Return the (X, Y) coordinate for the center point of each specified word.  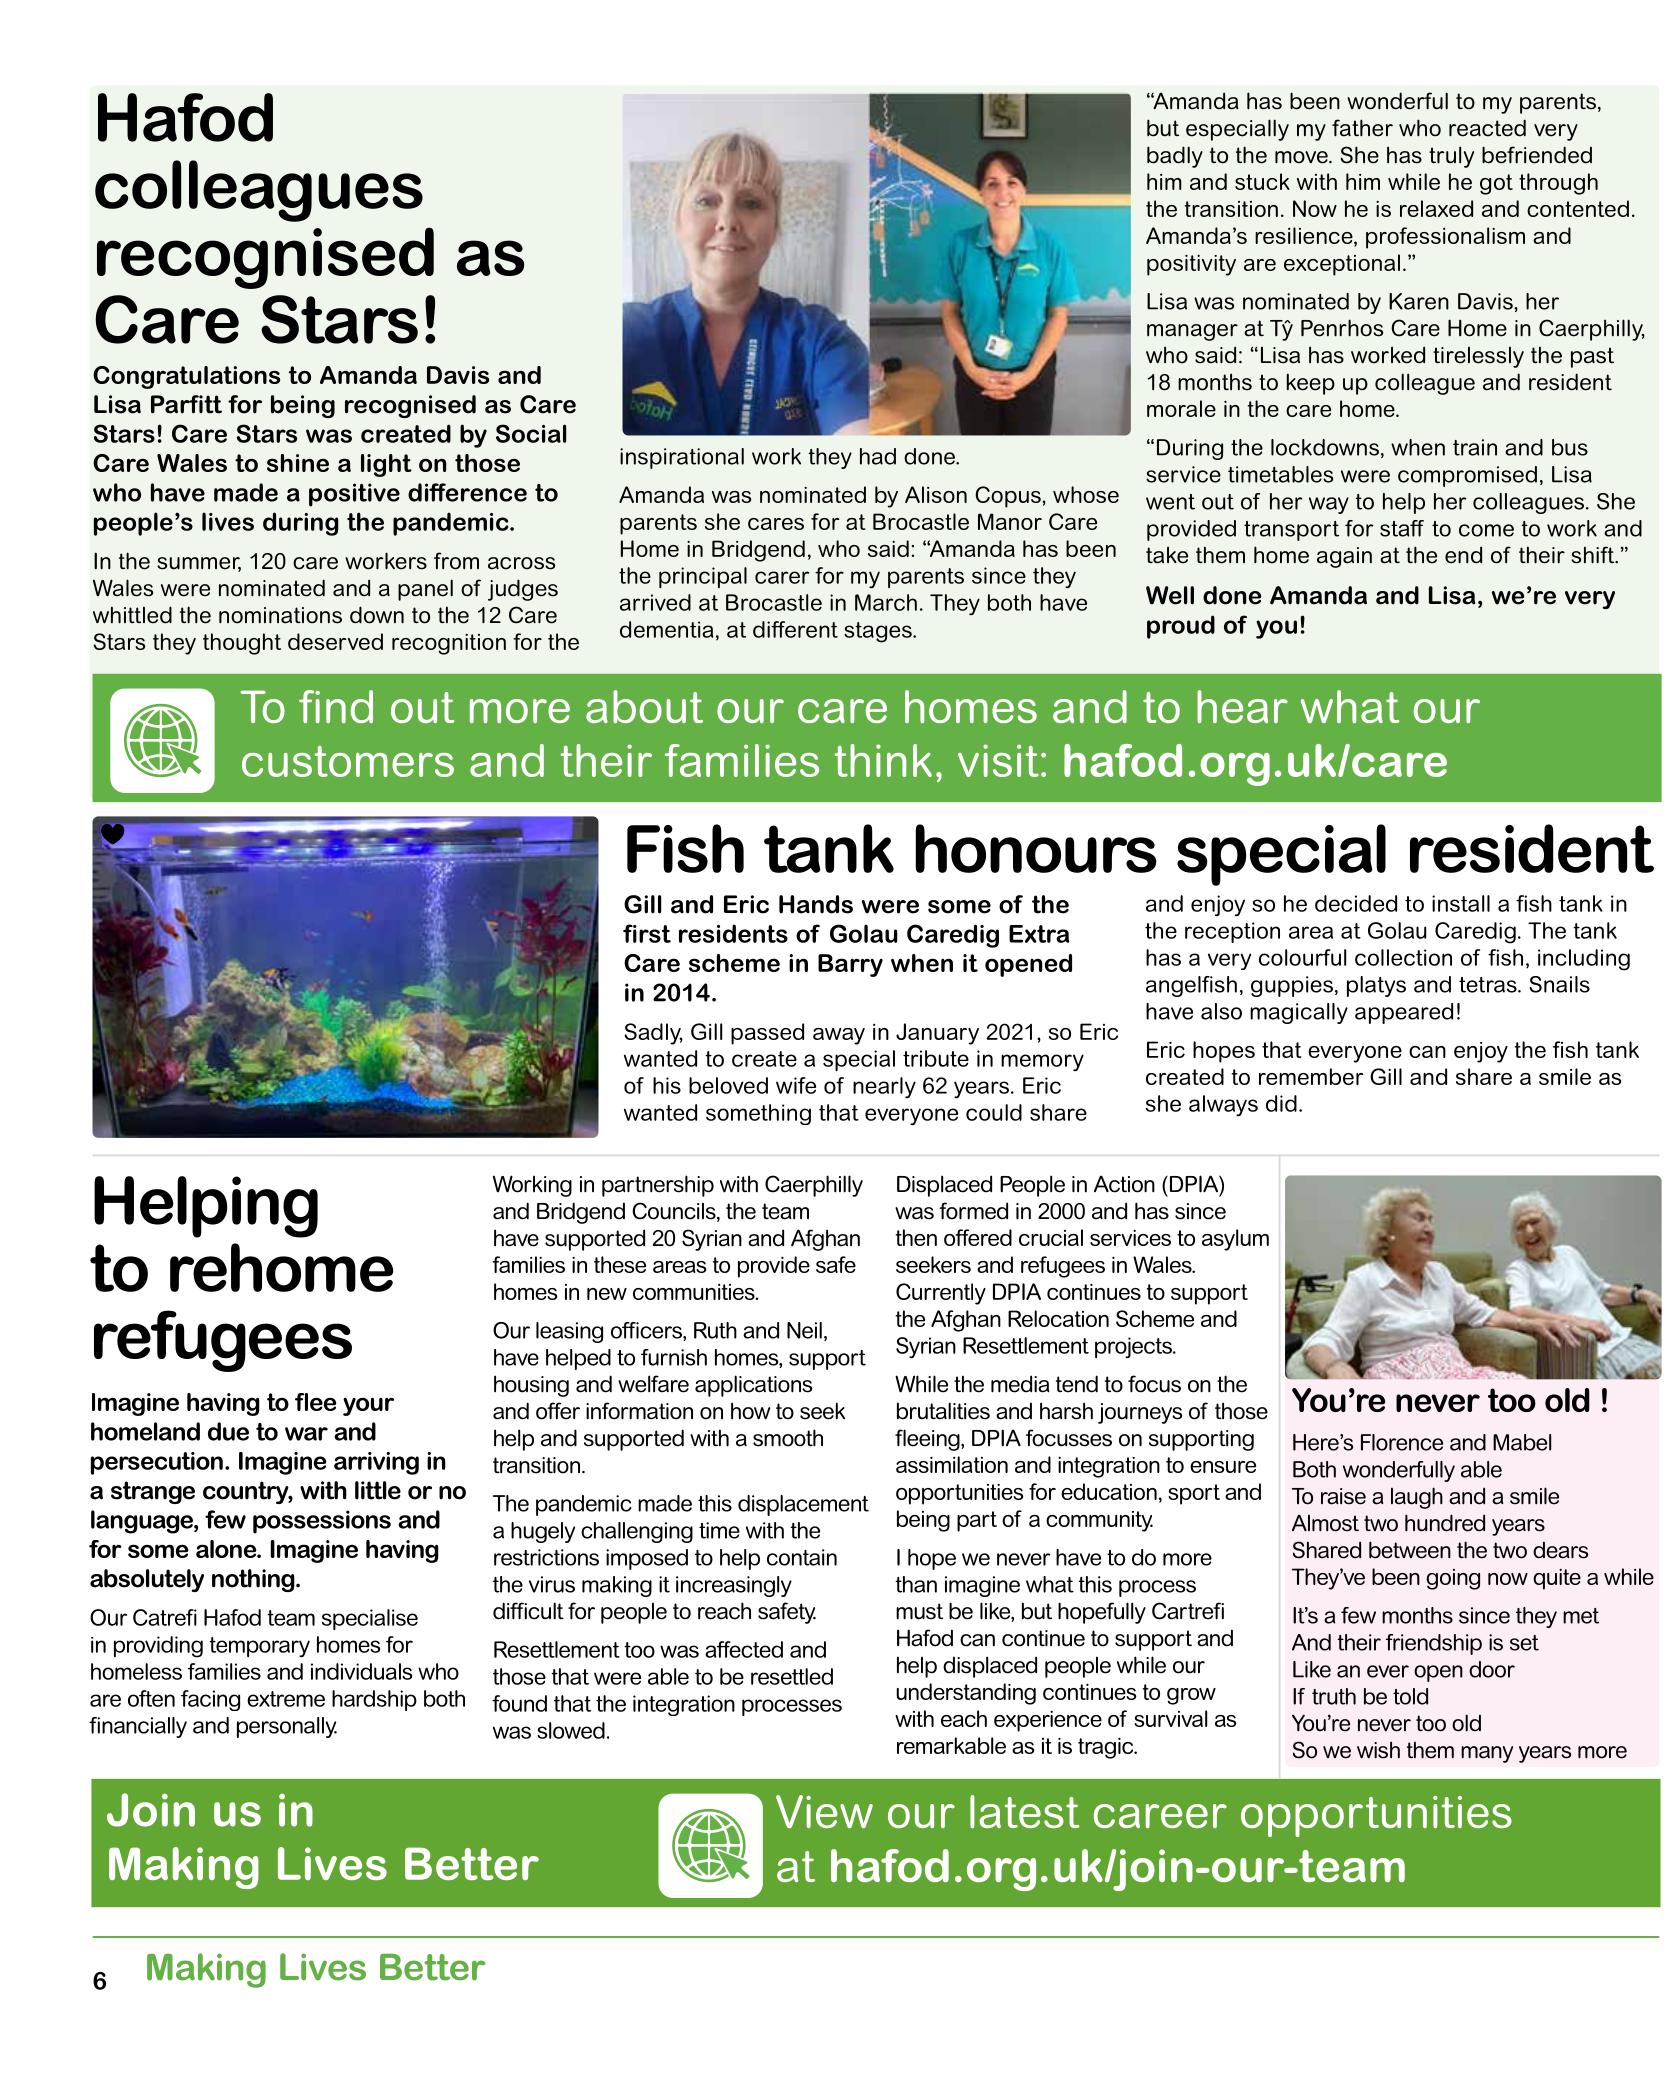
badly (1175, 157)
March (886, 602)
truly (1451, 157)
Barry (850, 965)
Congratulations (186, 377)
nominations (280, 615)
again (1344, 557)
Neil (804, 1330)
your (368, 1406)
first (647, 933)
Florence (1402, 1442)
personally (287, 1727)
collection (1403, 957)
